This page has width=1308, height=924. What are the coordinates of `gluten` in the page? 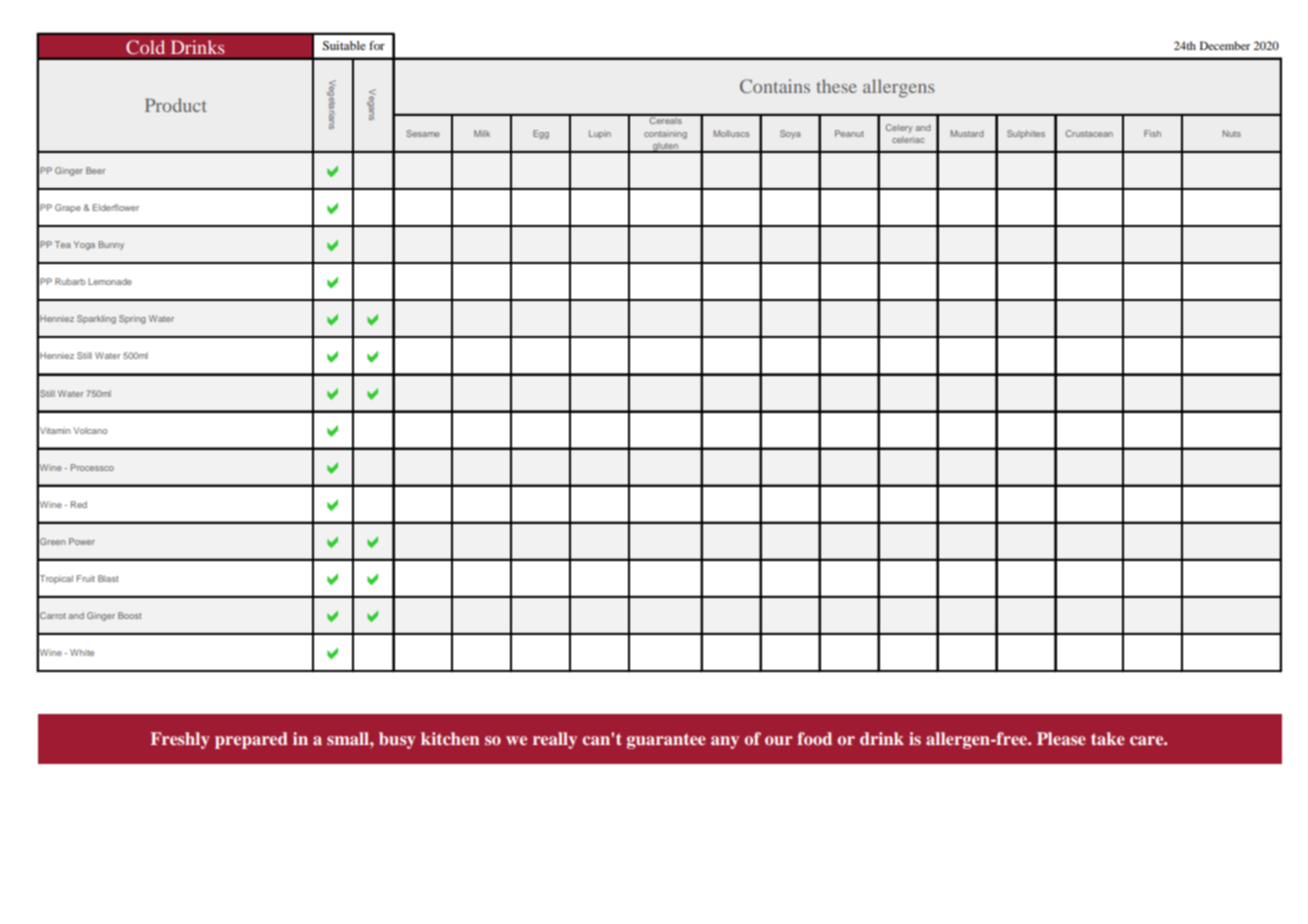 It's located at (666, 147).
